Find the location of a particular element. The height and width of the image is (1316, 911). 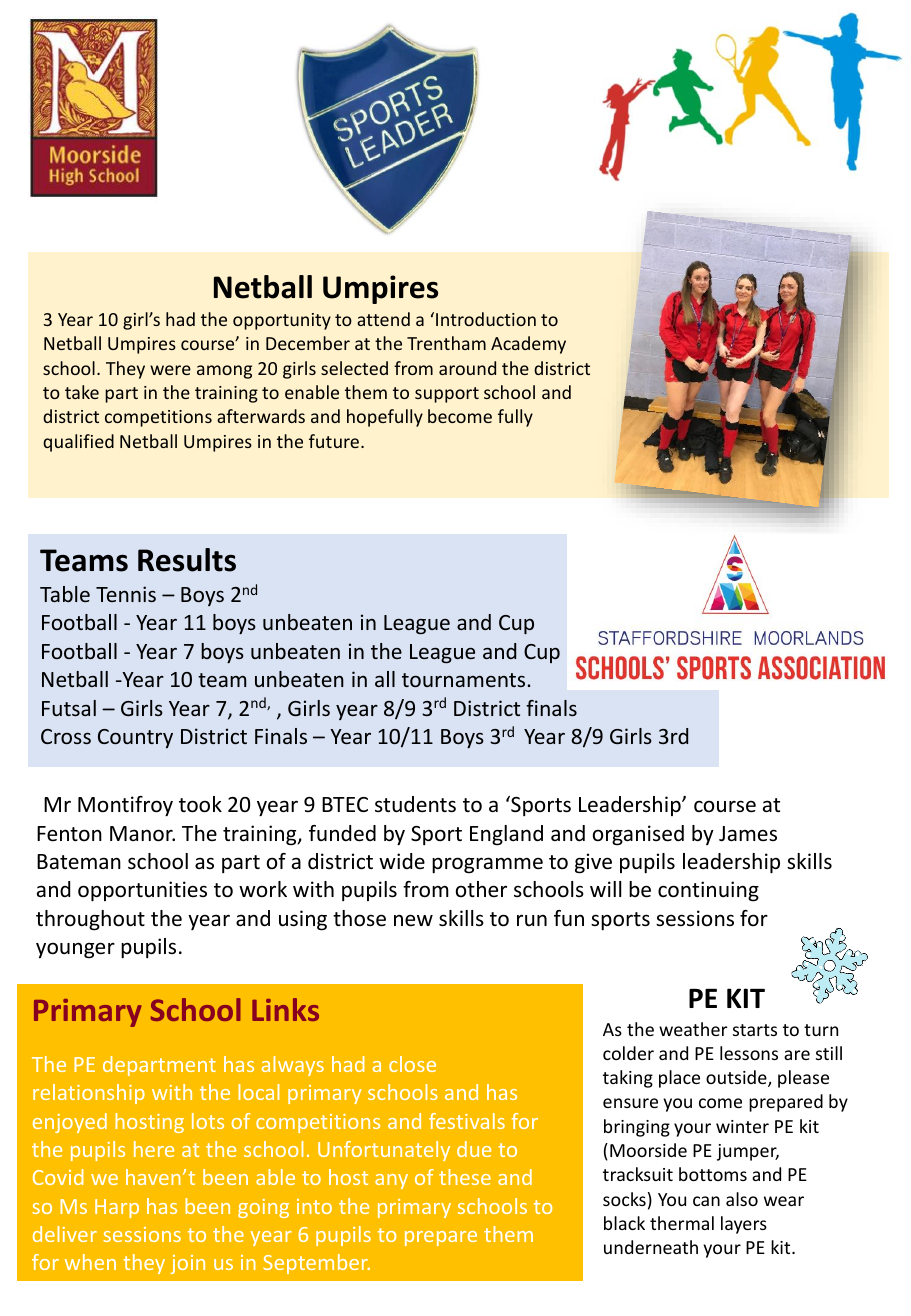

layers is located at coordinates (744, 1225).
